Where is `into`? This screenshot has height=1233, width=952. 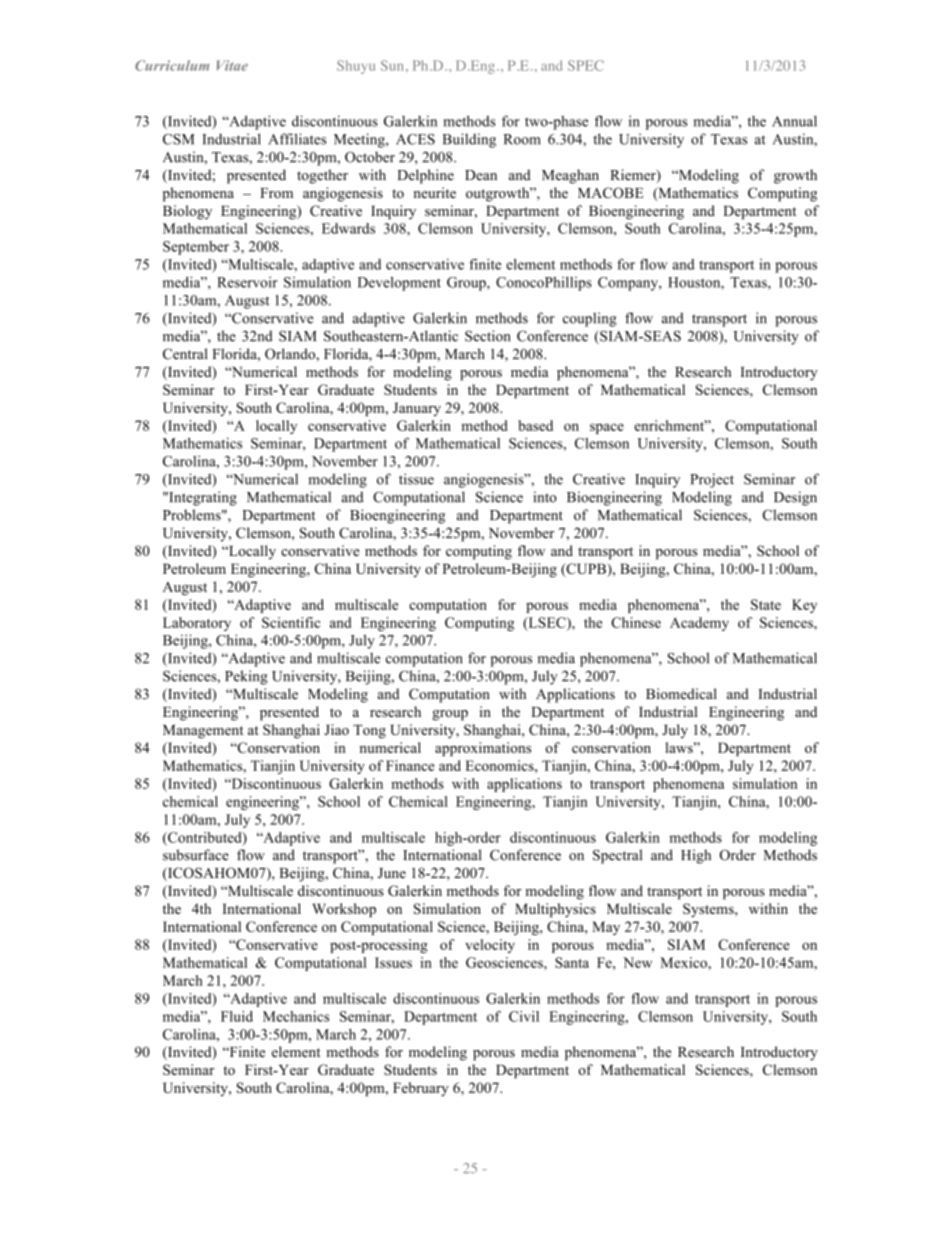 into is located at coordinates (545, 497).
